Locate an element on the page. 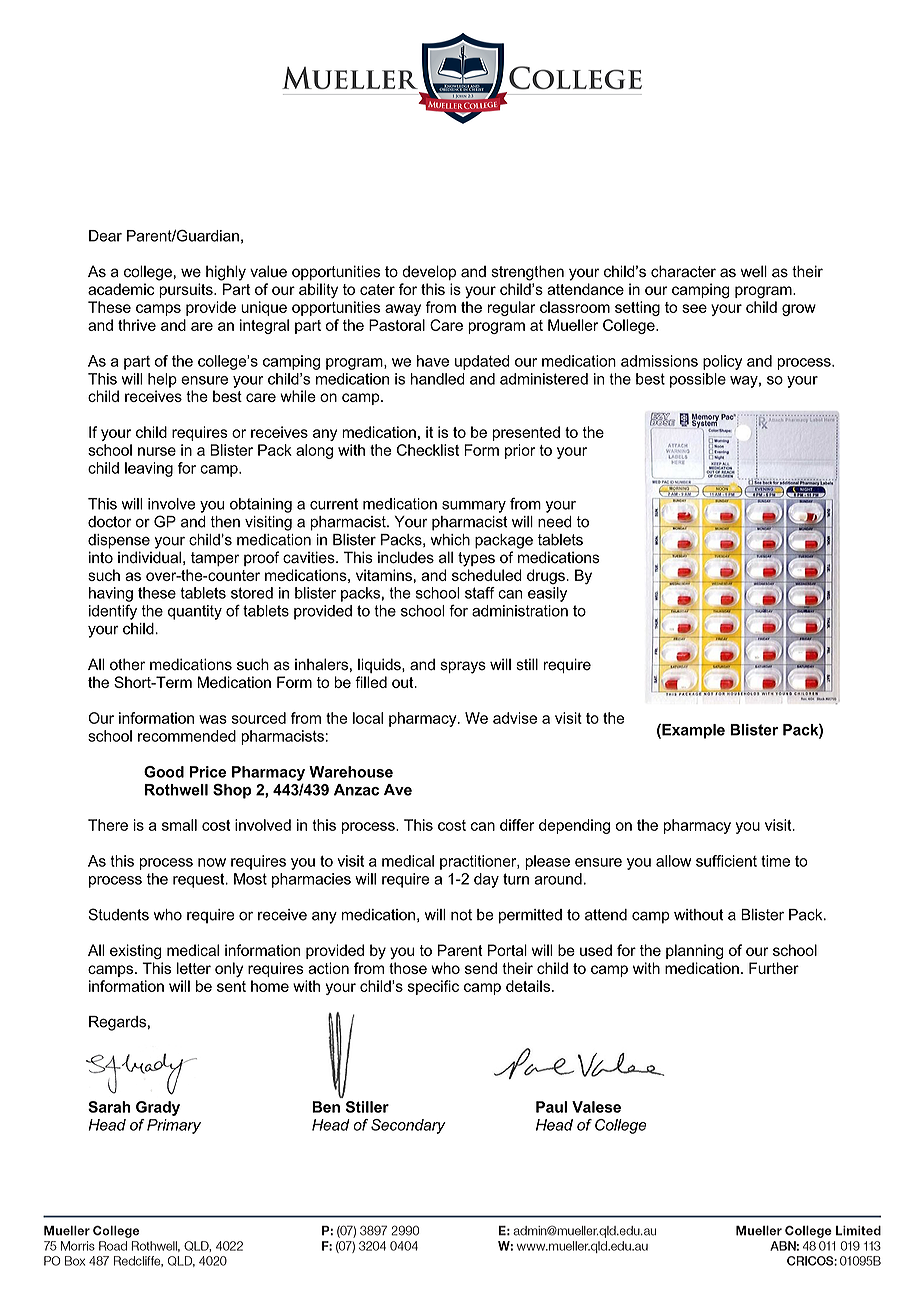 The width and height of the image is (924, 1308). sprays is located at coordinates (463, 667).
